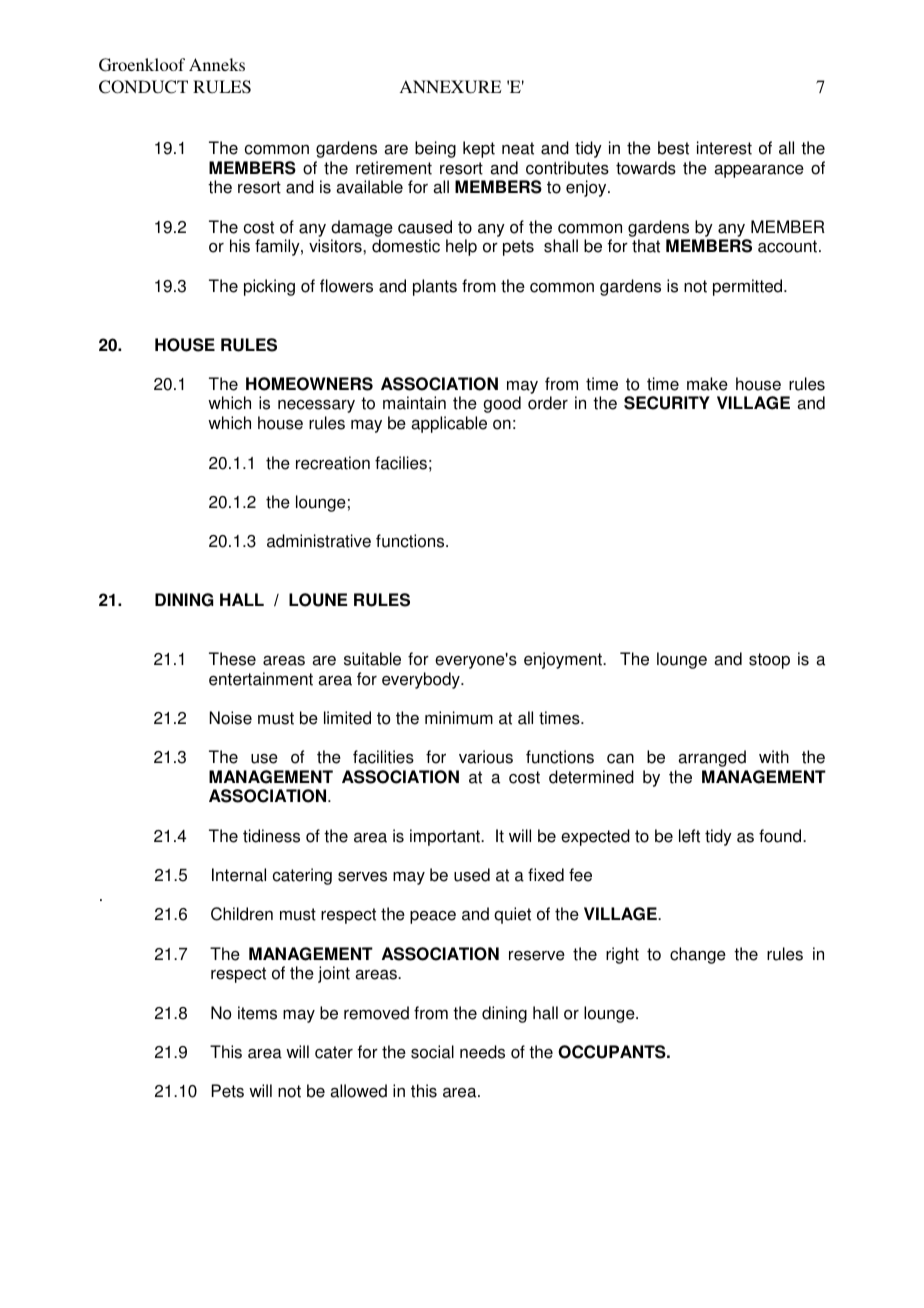  What do you see at coordinates (143, 87) in the image?
I see `CONDUCT` at bounding box center [143, 87].
